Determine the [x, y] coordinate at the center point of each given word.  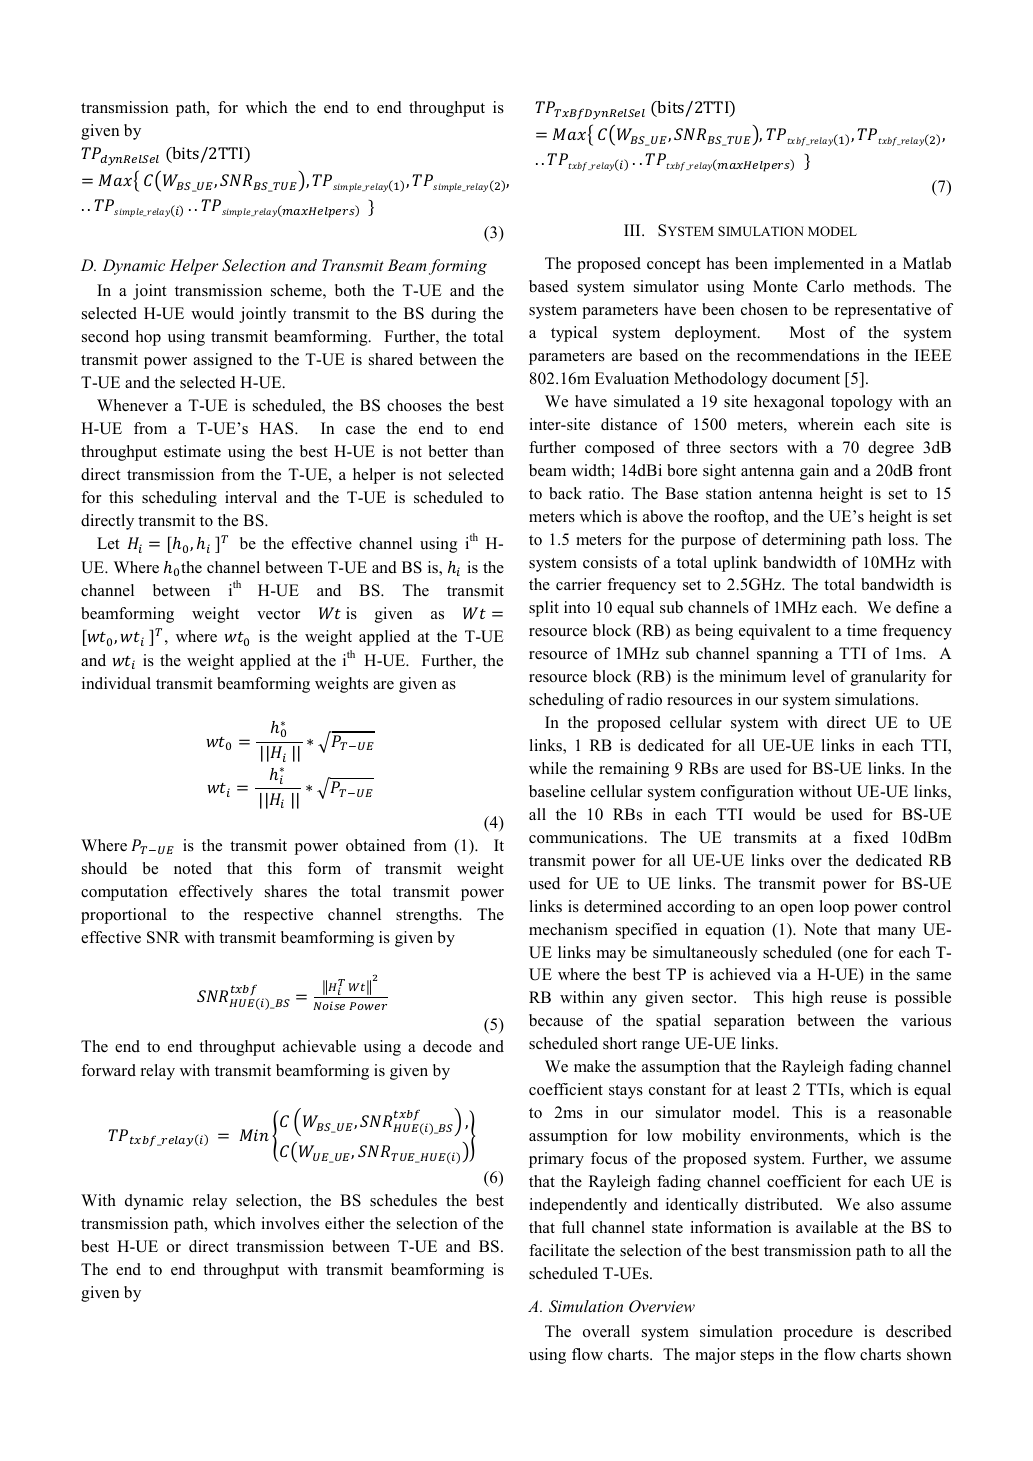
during [453, 315]
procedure [818, 1333]
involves [290, 1223]
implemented [819, 265]
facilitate [559, 1250]
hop [148, 338]
